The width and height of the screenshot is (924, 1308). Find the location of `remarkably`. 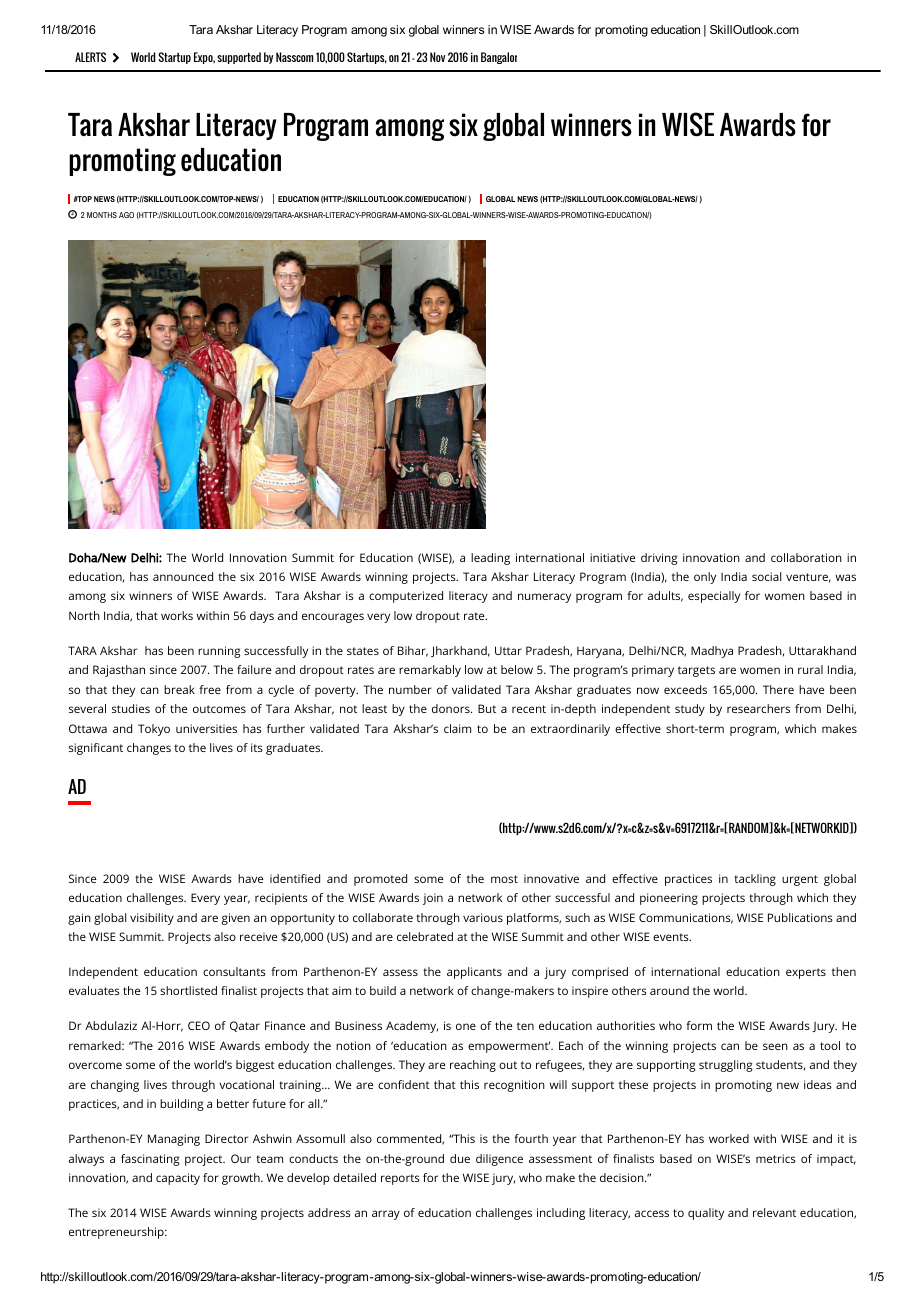

remarkably is located at coordinates (430, 671).
